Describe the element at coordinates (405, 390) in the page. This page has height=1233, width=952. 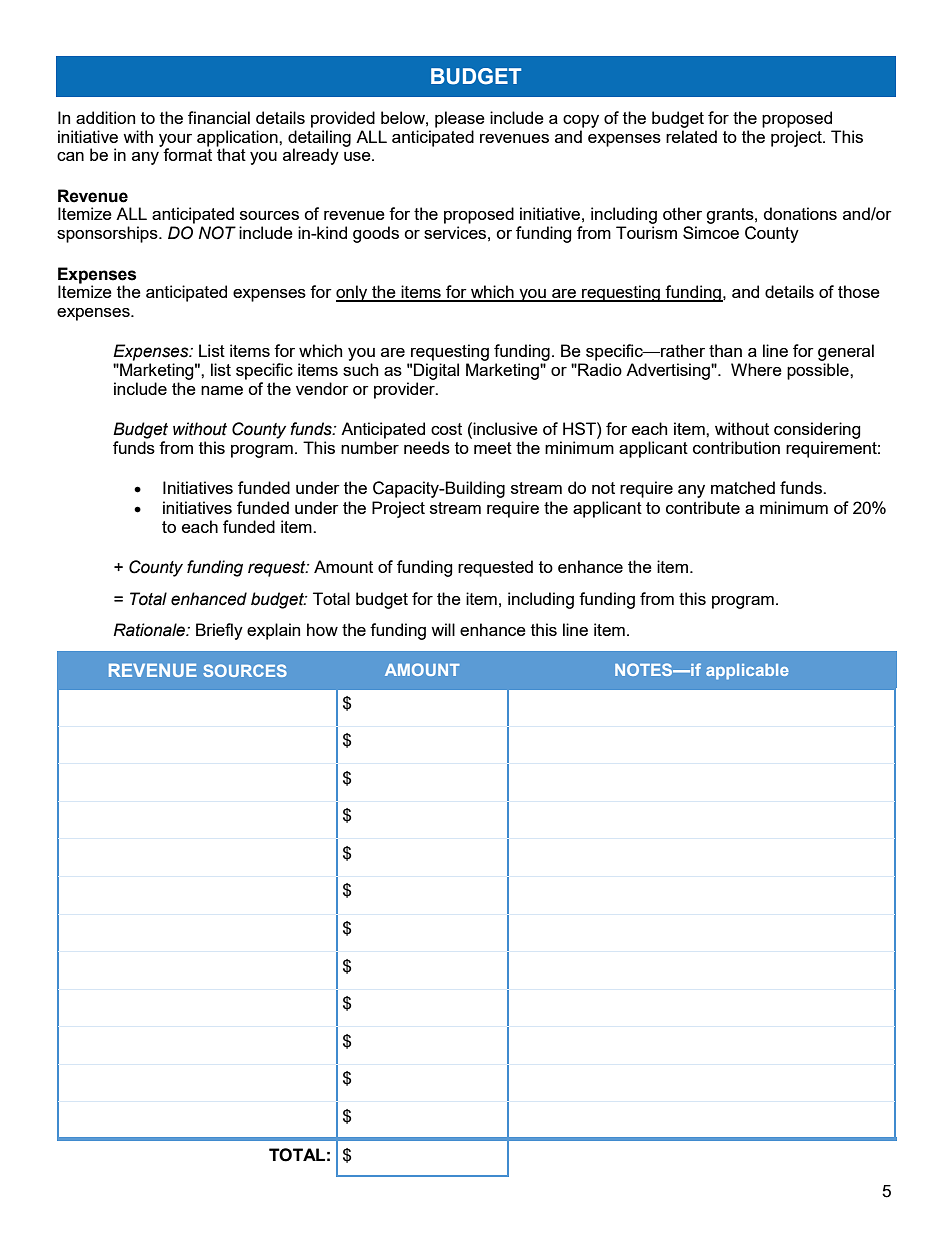
I see `provider` at that location.
